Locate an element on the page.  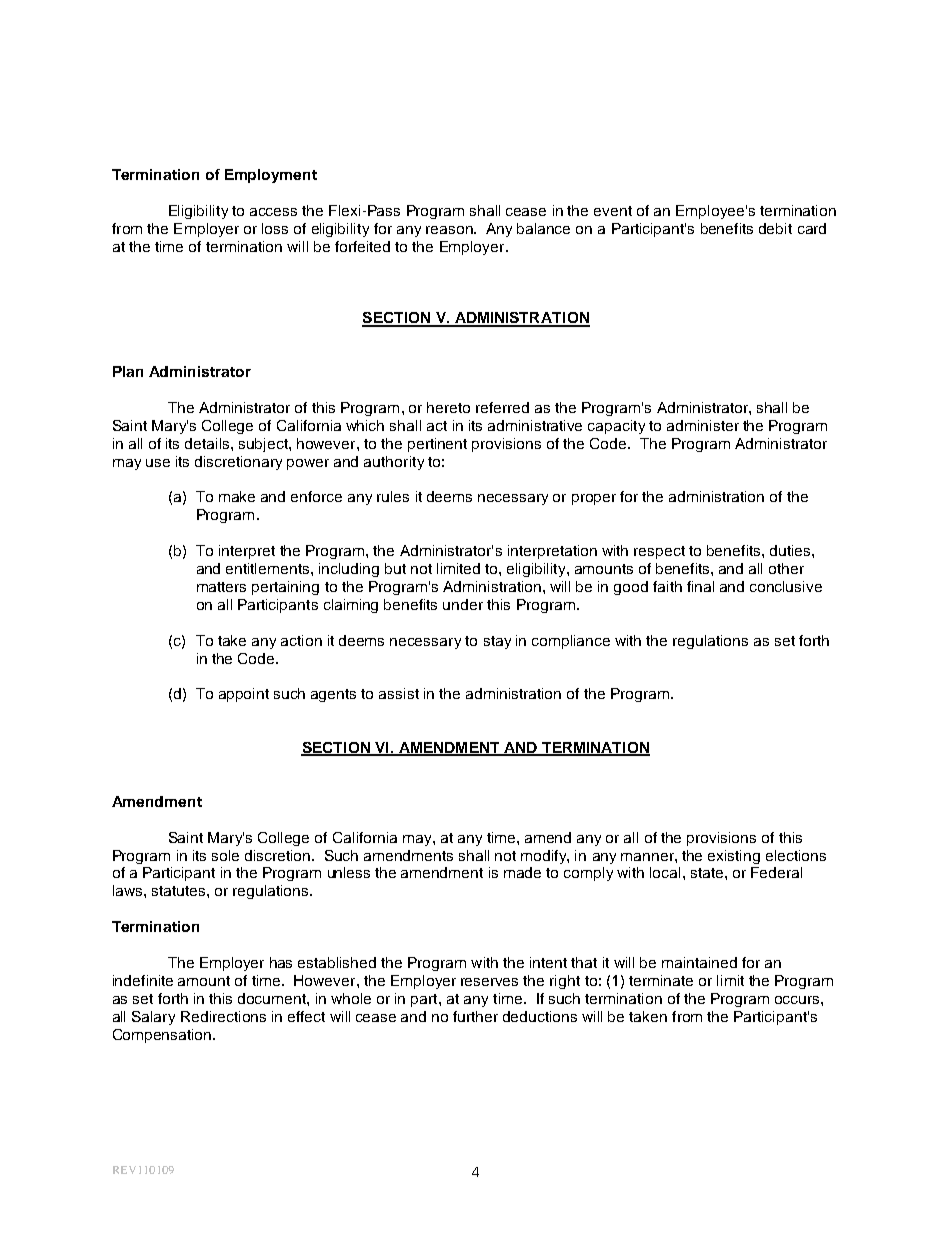
reason is located at coordinates (450, 230).
